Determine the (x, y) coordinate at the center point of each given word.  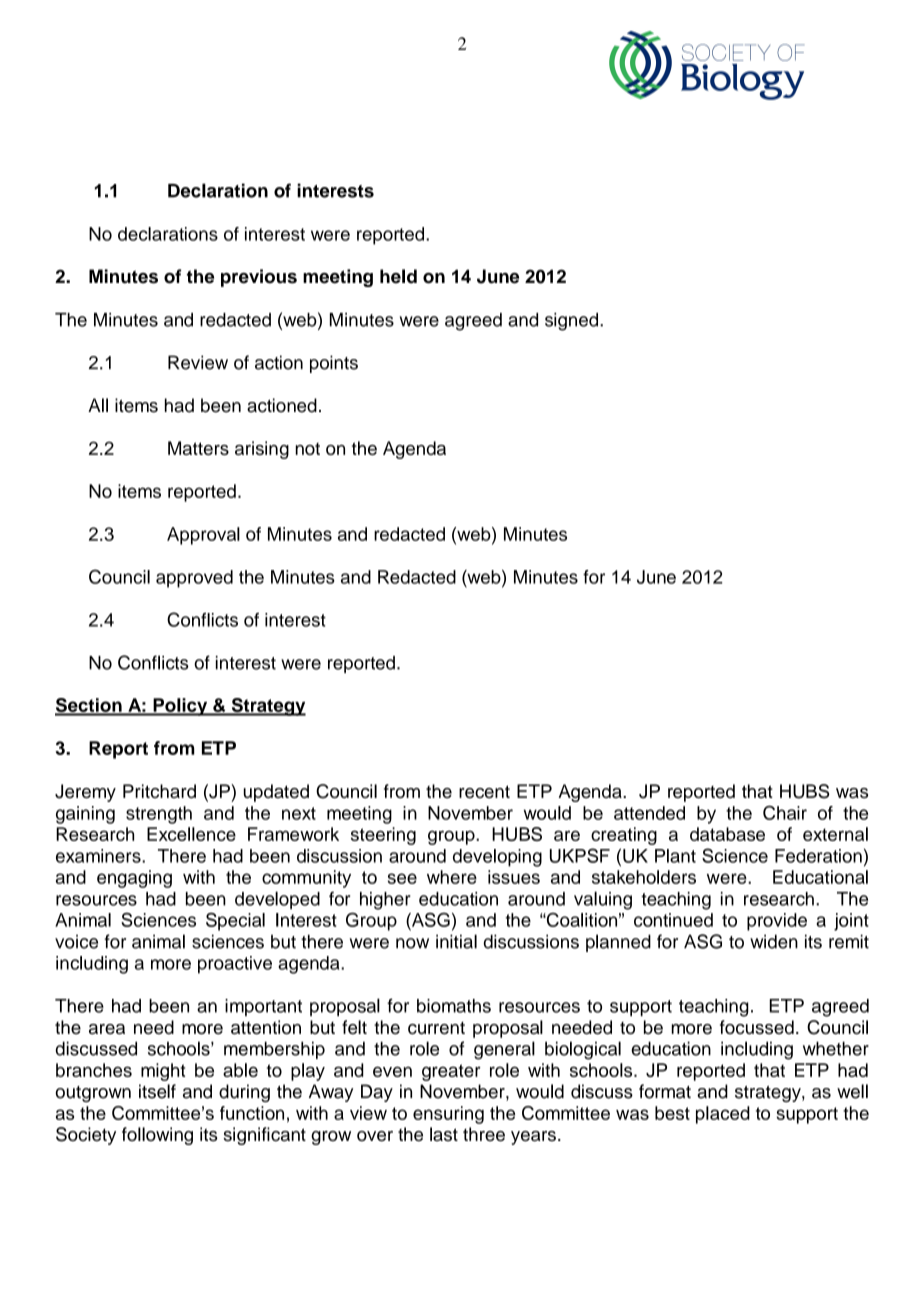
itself (157, 1091)
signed (573, 322)
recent (484, 791)
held (398, 276)
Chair (785, 813)
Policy (180, 707)
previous (259, 278)
